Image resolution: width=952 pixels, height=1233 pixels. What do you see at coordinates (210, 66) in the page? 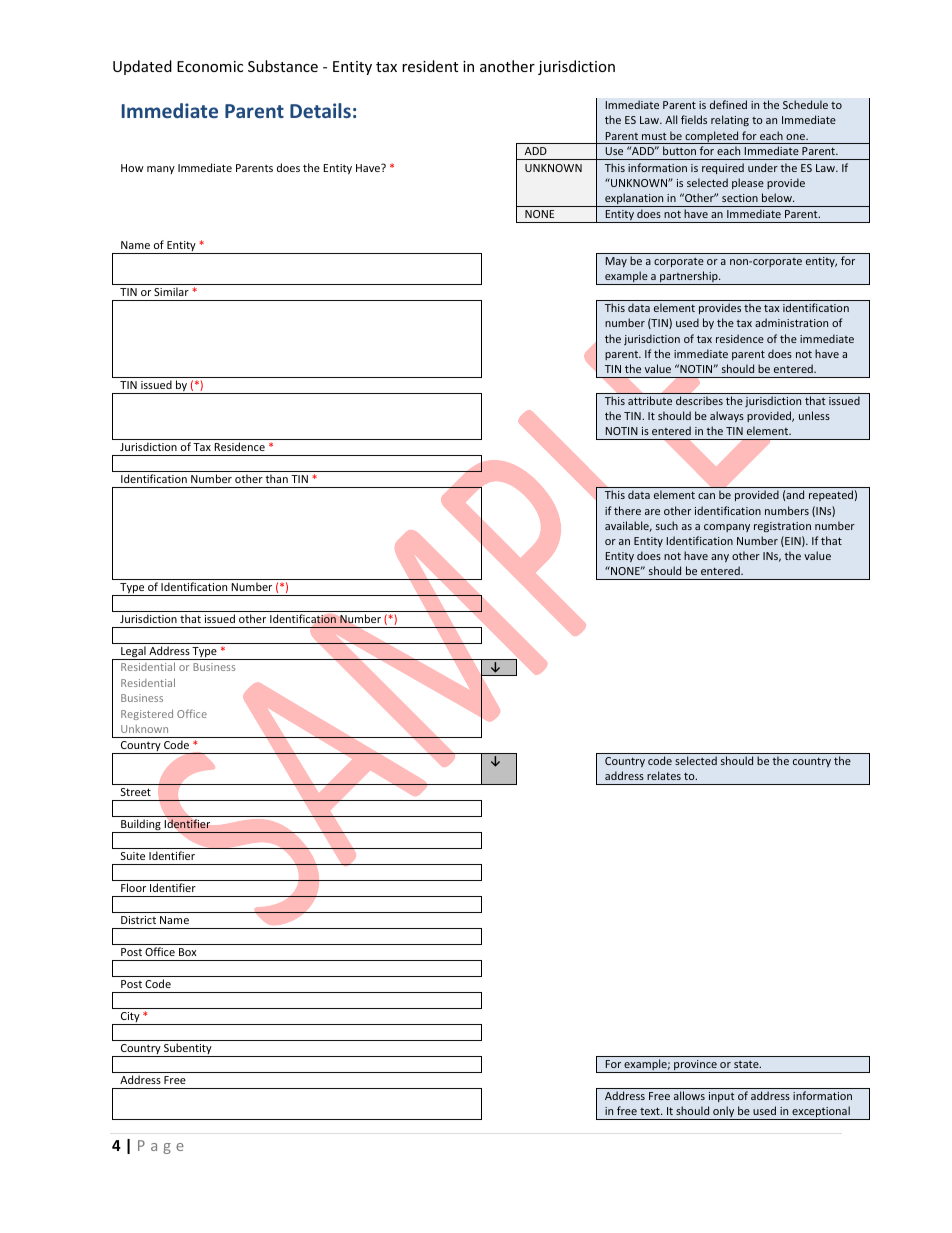
I see `Economic` at bounding box center [210, 66].
